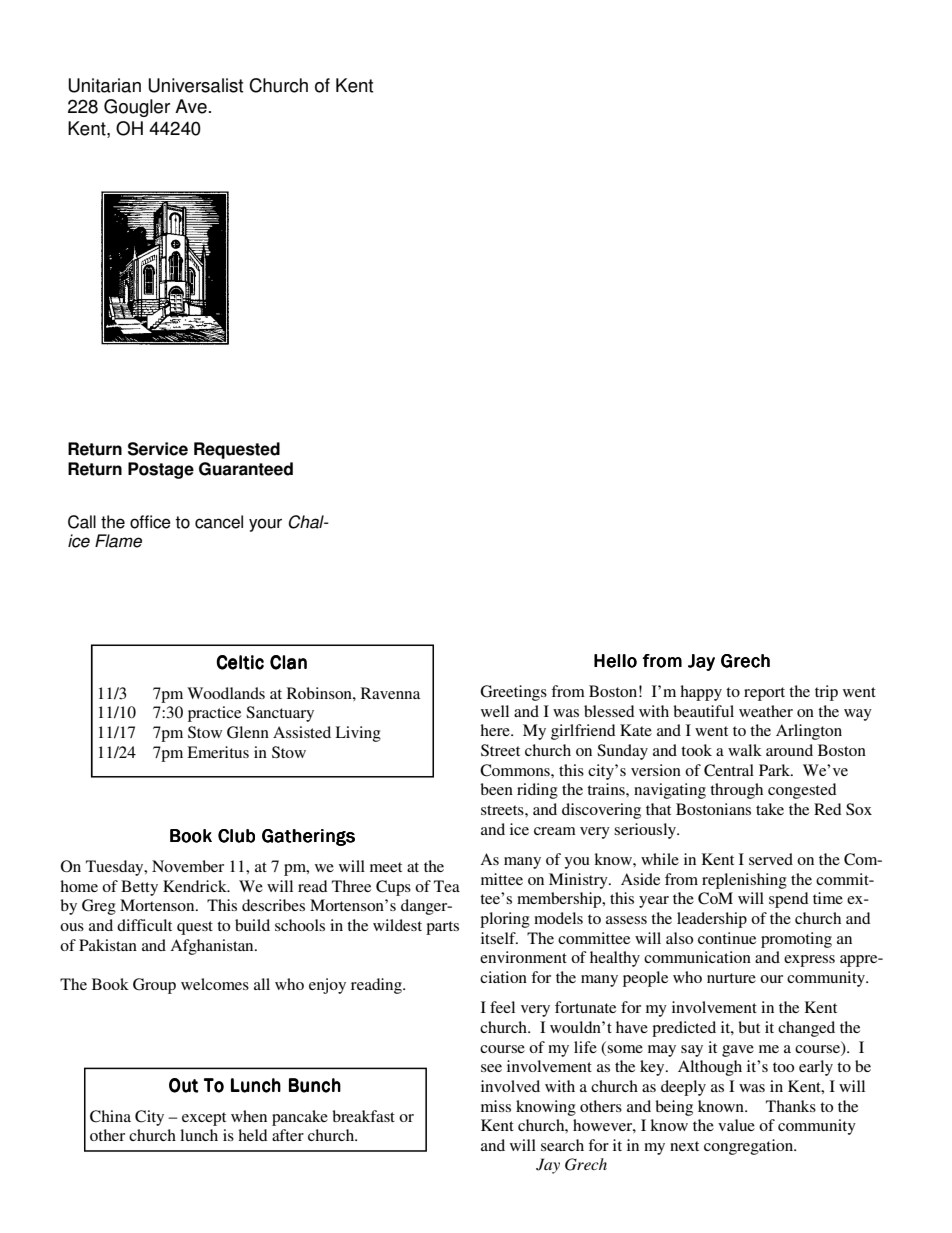  What do you see at coordinates (826, 693) in the document?
I see `trip` at bounding box center [826, 693].
